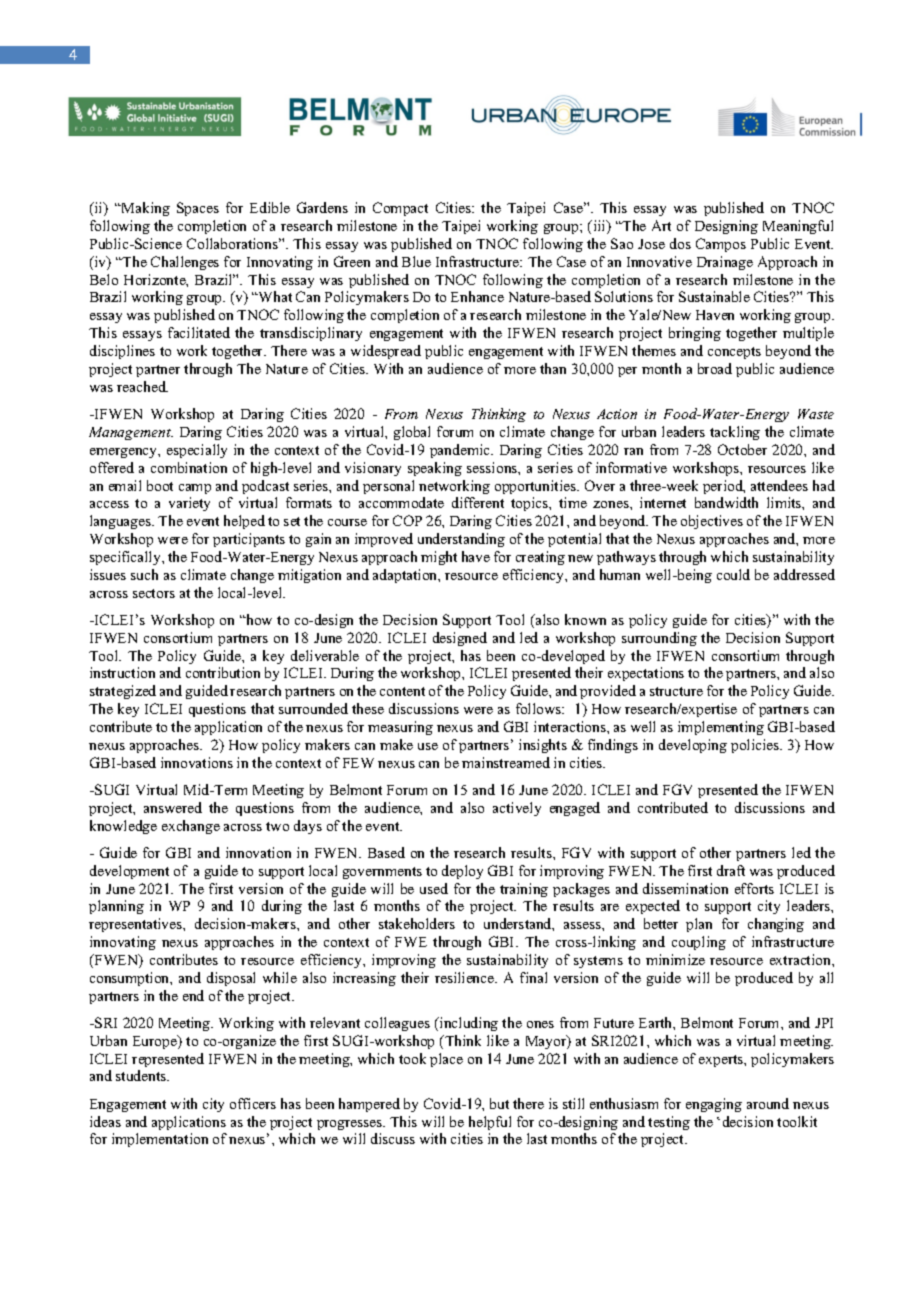  I want to click on Blue, so click(416, 261).
